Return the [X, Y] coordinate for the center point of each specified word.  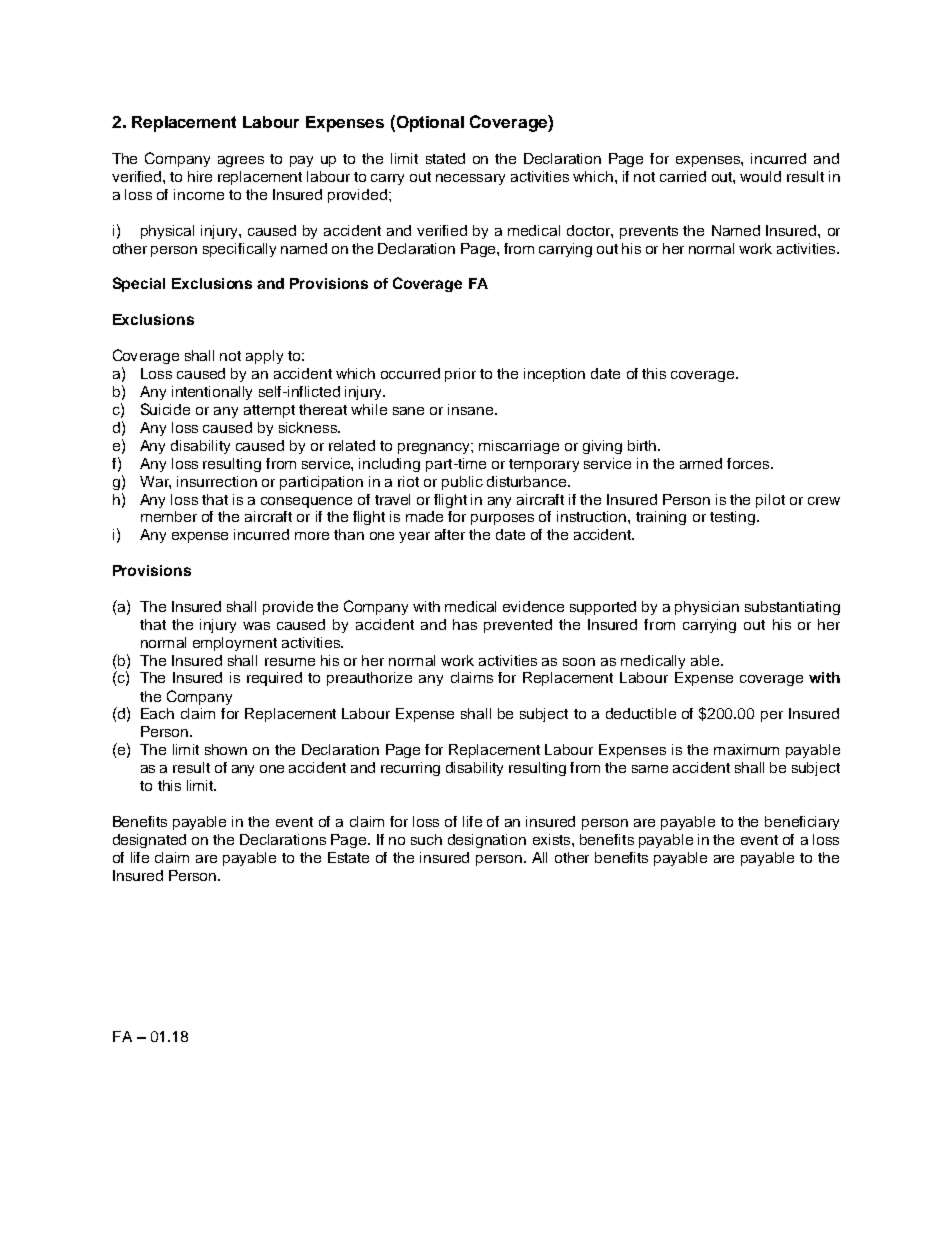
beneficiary [802, 823]
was [256, 626]
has [465, 624]
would [760, 176]
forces [749, 463]
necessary [470, 179]
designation [487, 841]
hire [200, 176]
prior [460, 375]
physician [707, 608]
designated [149, 841]
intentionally [212, 393]
